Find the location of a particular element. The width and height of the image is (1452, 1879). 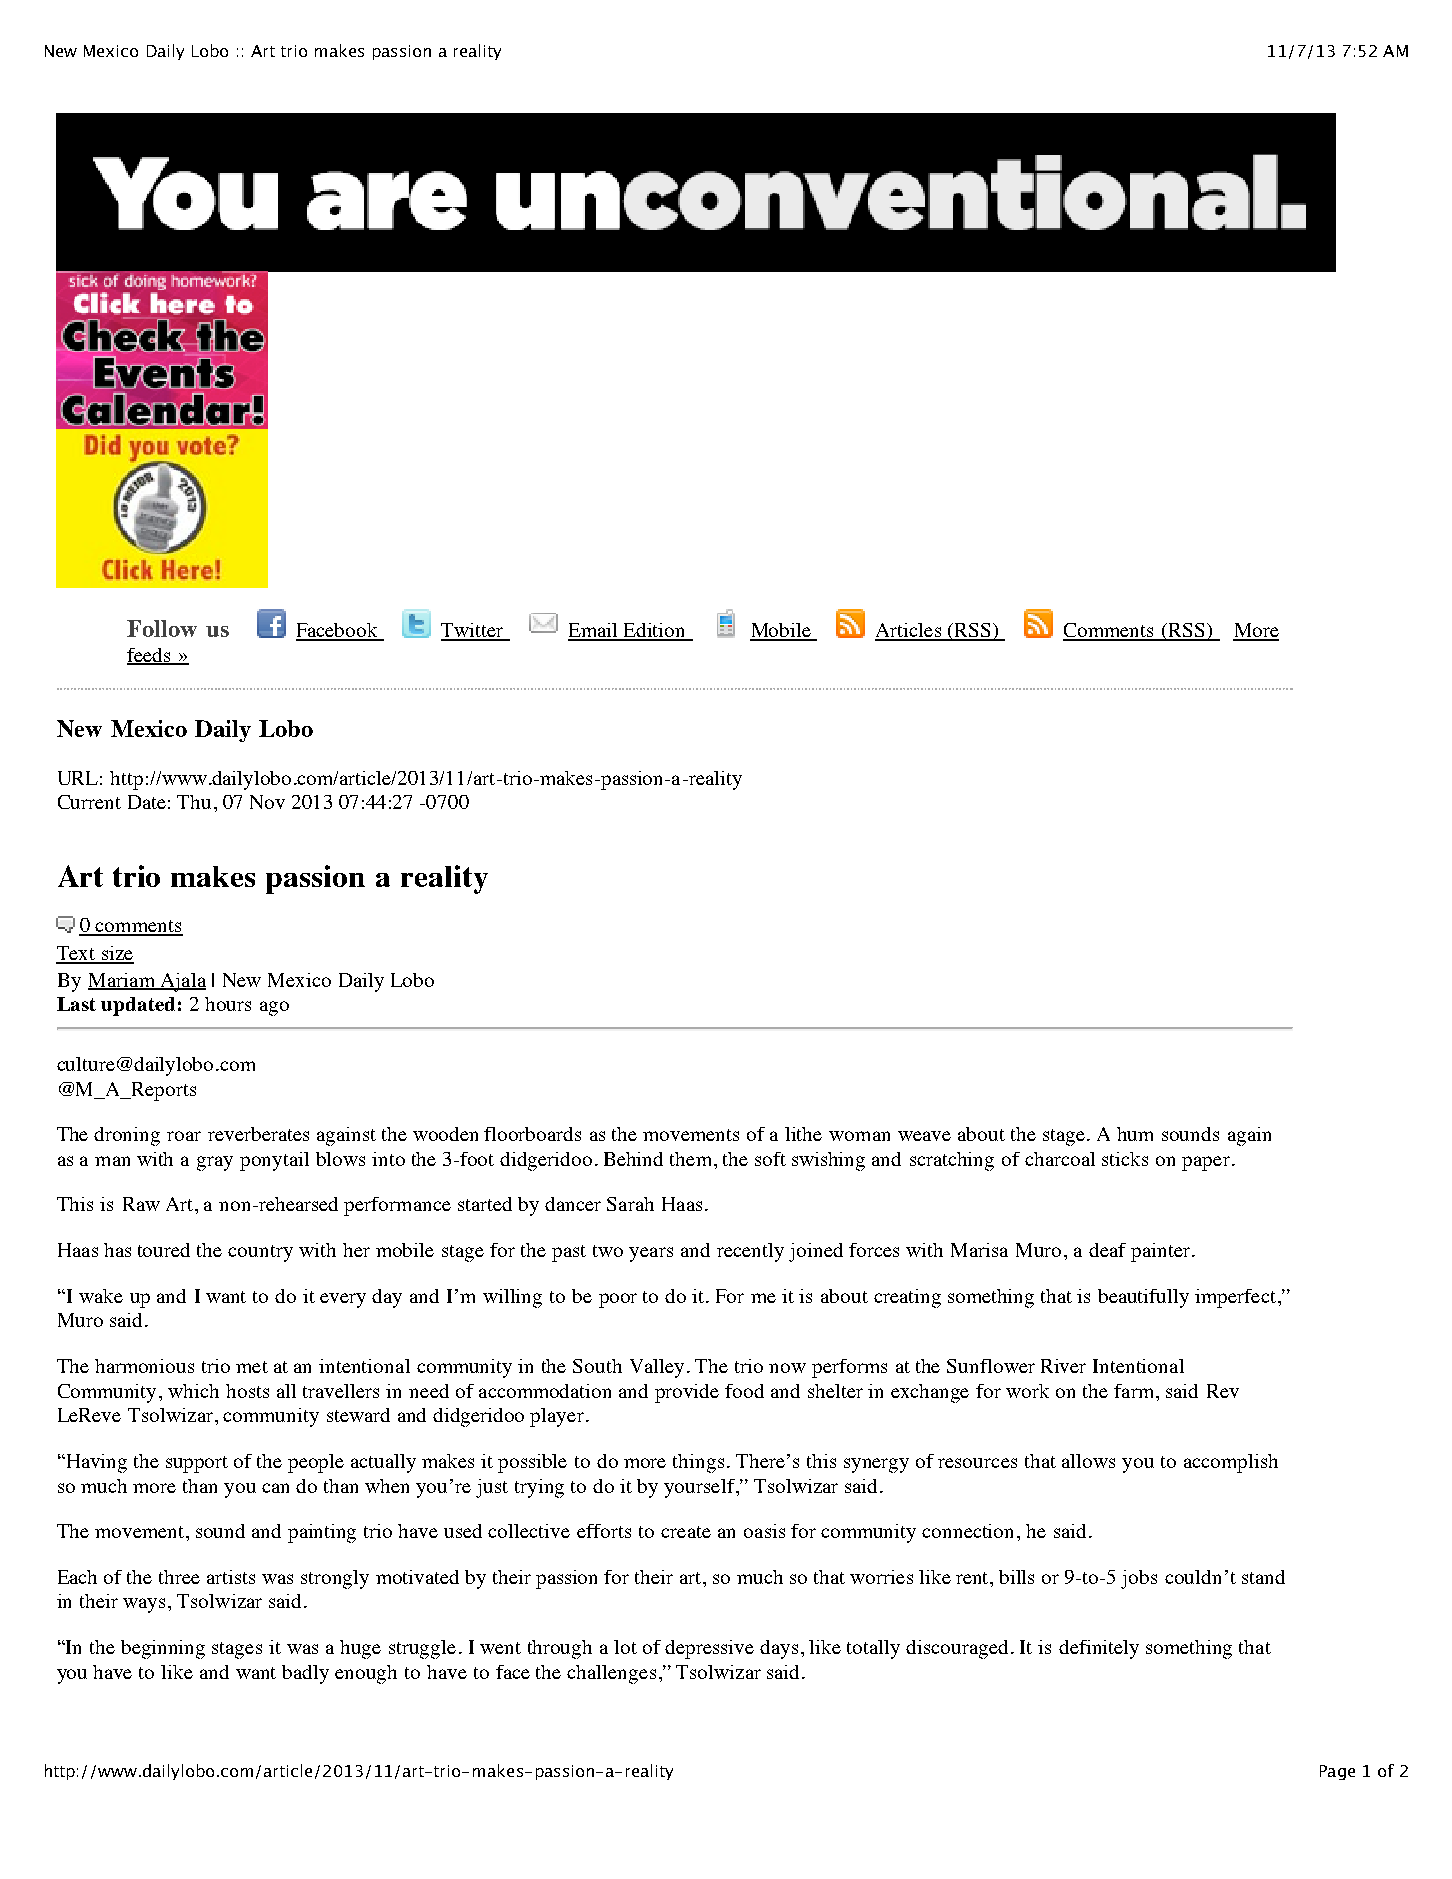

size is located at coordinates (116, 954).
